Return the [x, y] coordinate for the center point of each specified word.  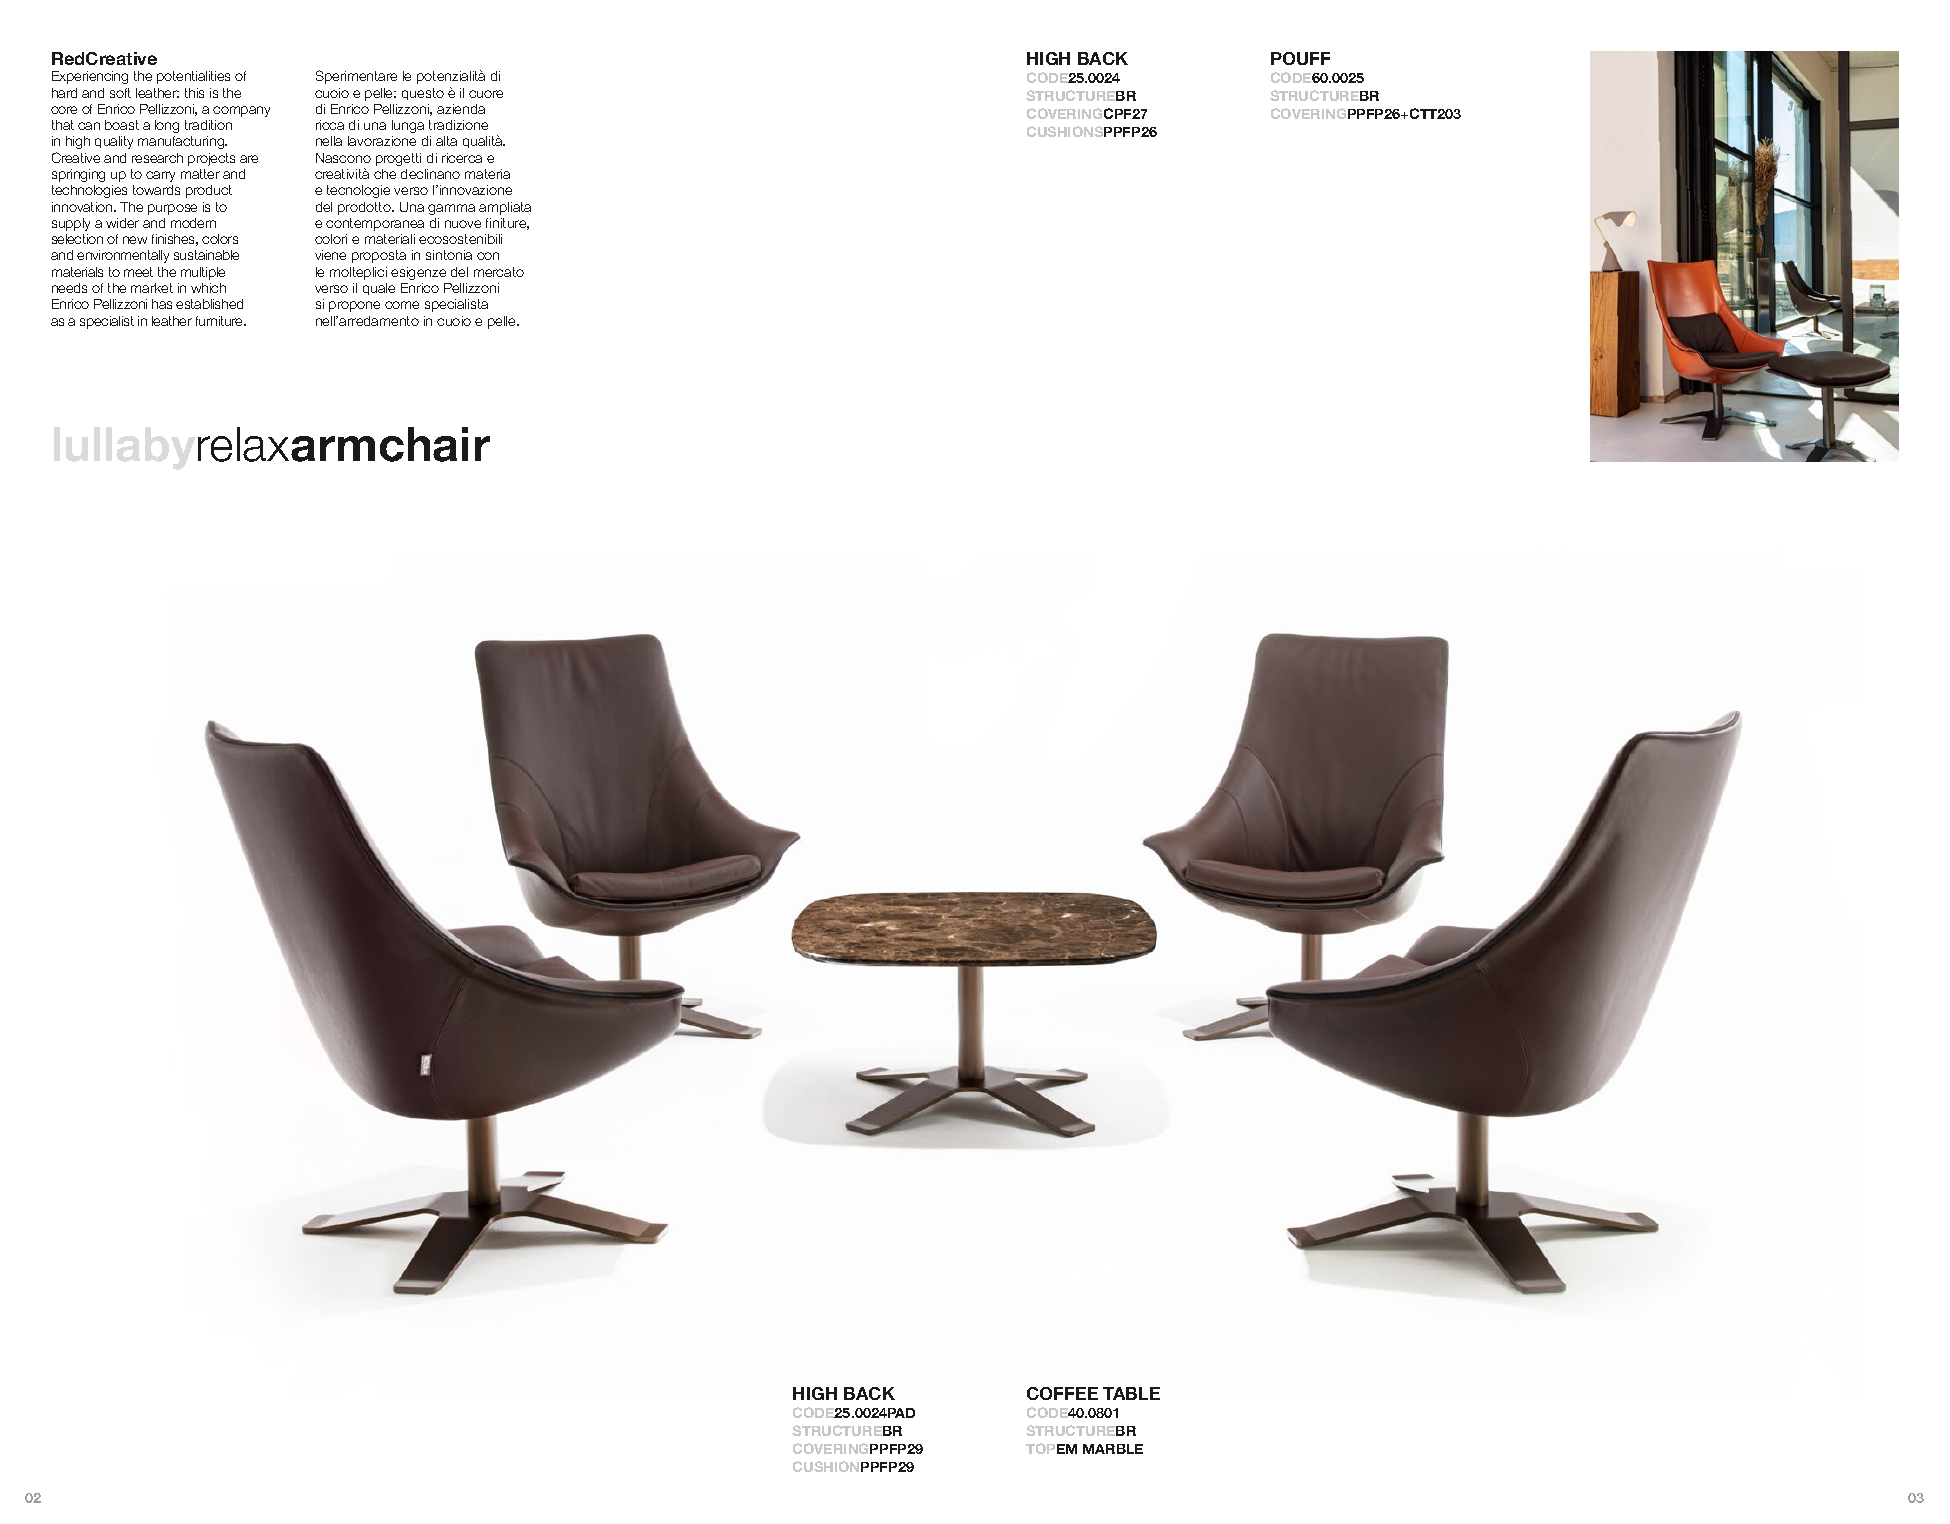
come [402, 305]
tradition [208, 125]
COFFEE [1062, 1393]
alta [446, 141]
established [209, 304]
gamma [451, 209]
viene [330, 255]
